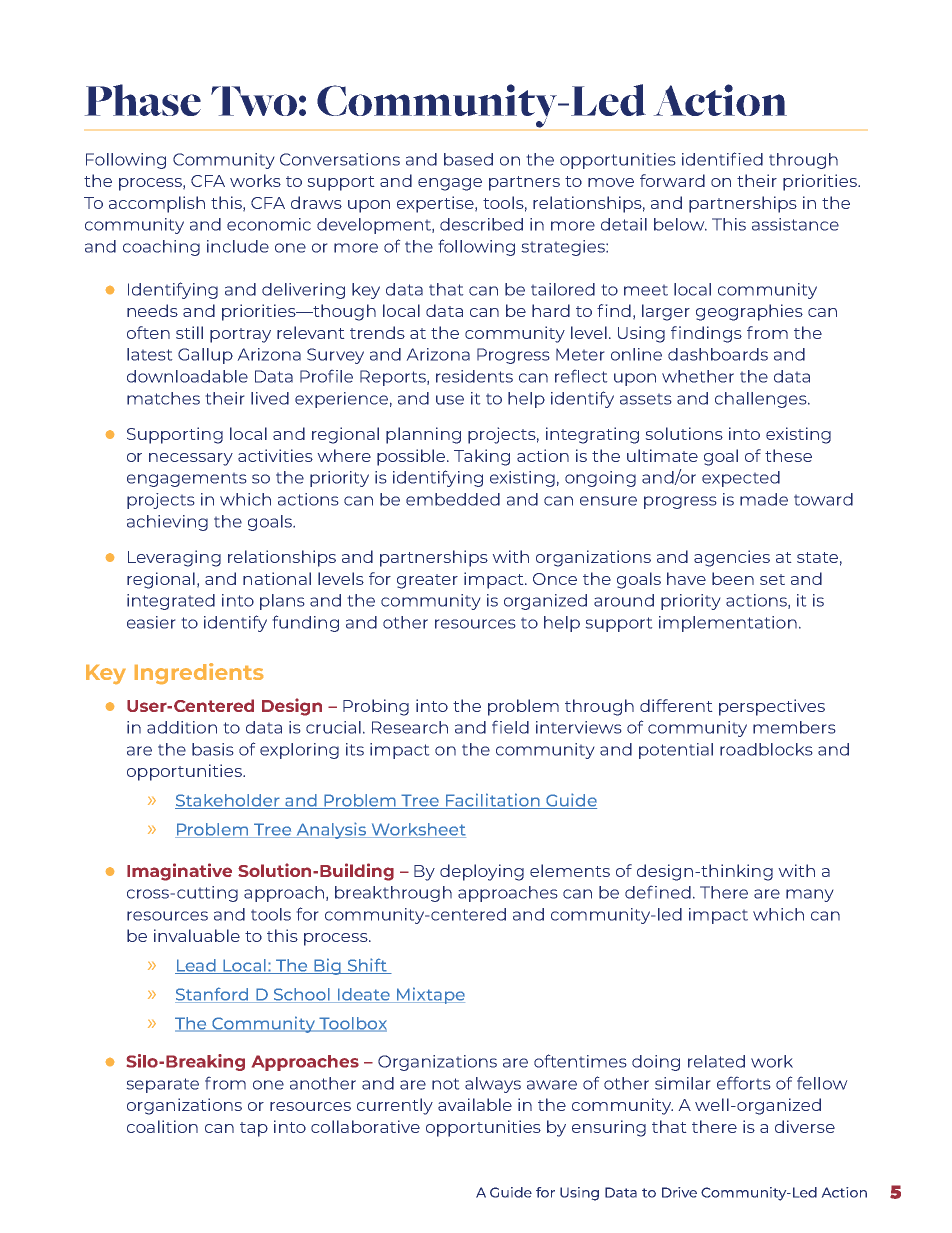  I want to click on identified, so click(722, 159).
